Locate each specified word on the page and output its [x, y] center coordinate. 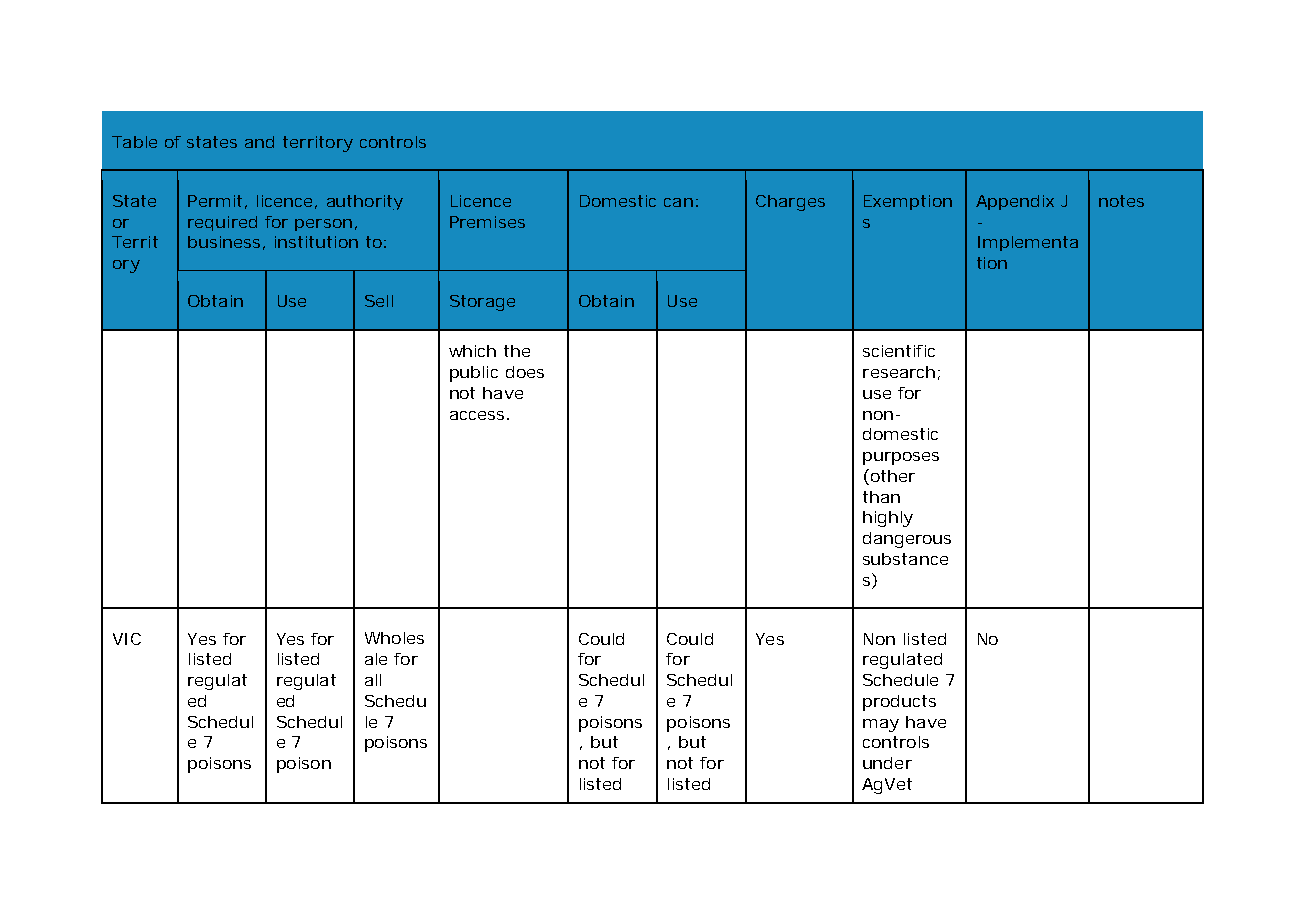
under [887, 763]
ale [376, 659]
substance [905, 559]
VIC [127, 639]
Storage [482, 303]
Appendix [1015, 202]
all [373, 680]
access [479, 415]
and [259, 142]
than [881, 497]
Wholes [394, 638]
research [901, 373]
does [525, 372]
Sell [379, 301]
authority [365, 202]
